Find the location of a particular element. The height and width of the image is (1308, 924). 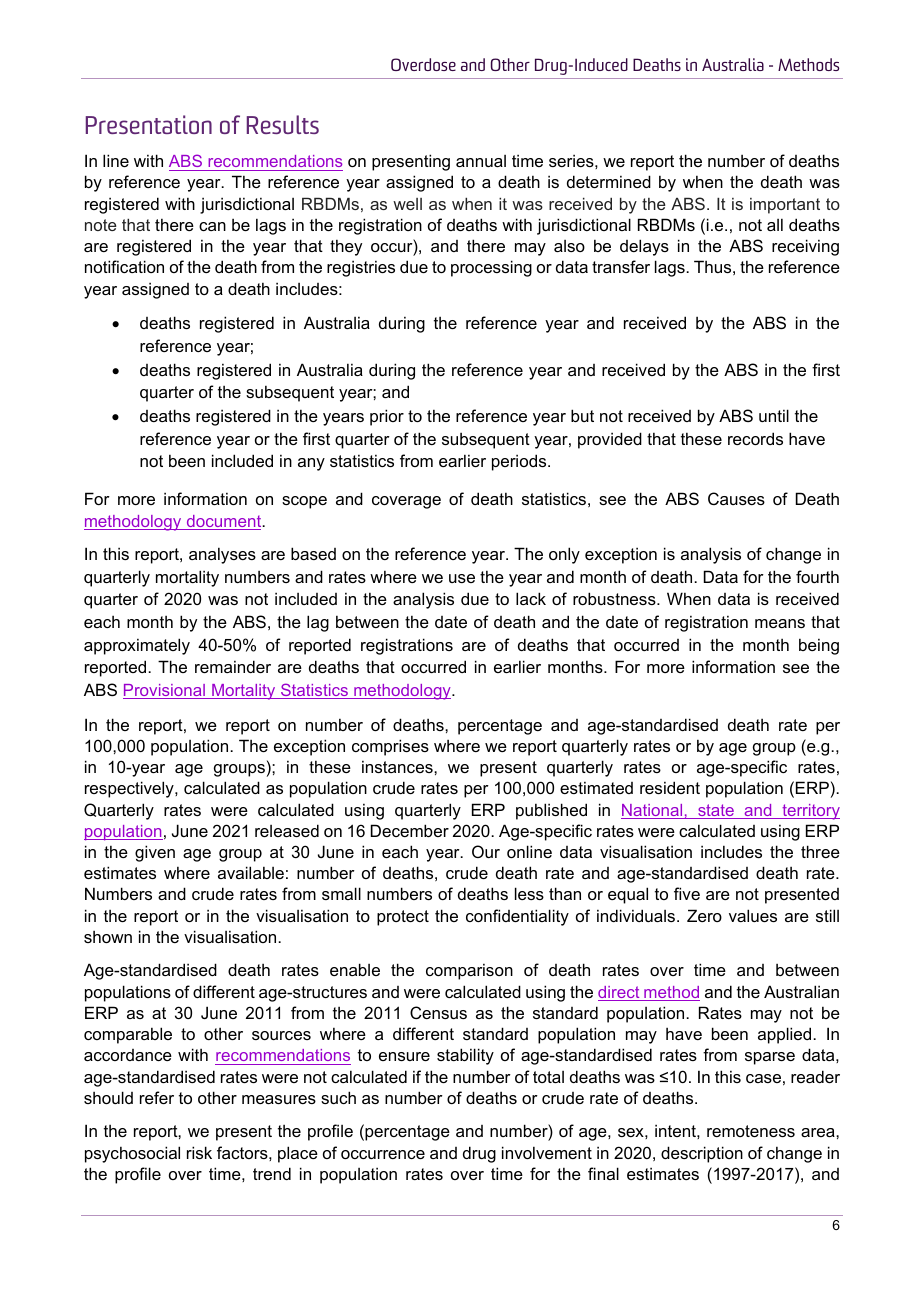

annual is located at coordinates (481, 161).
